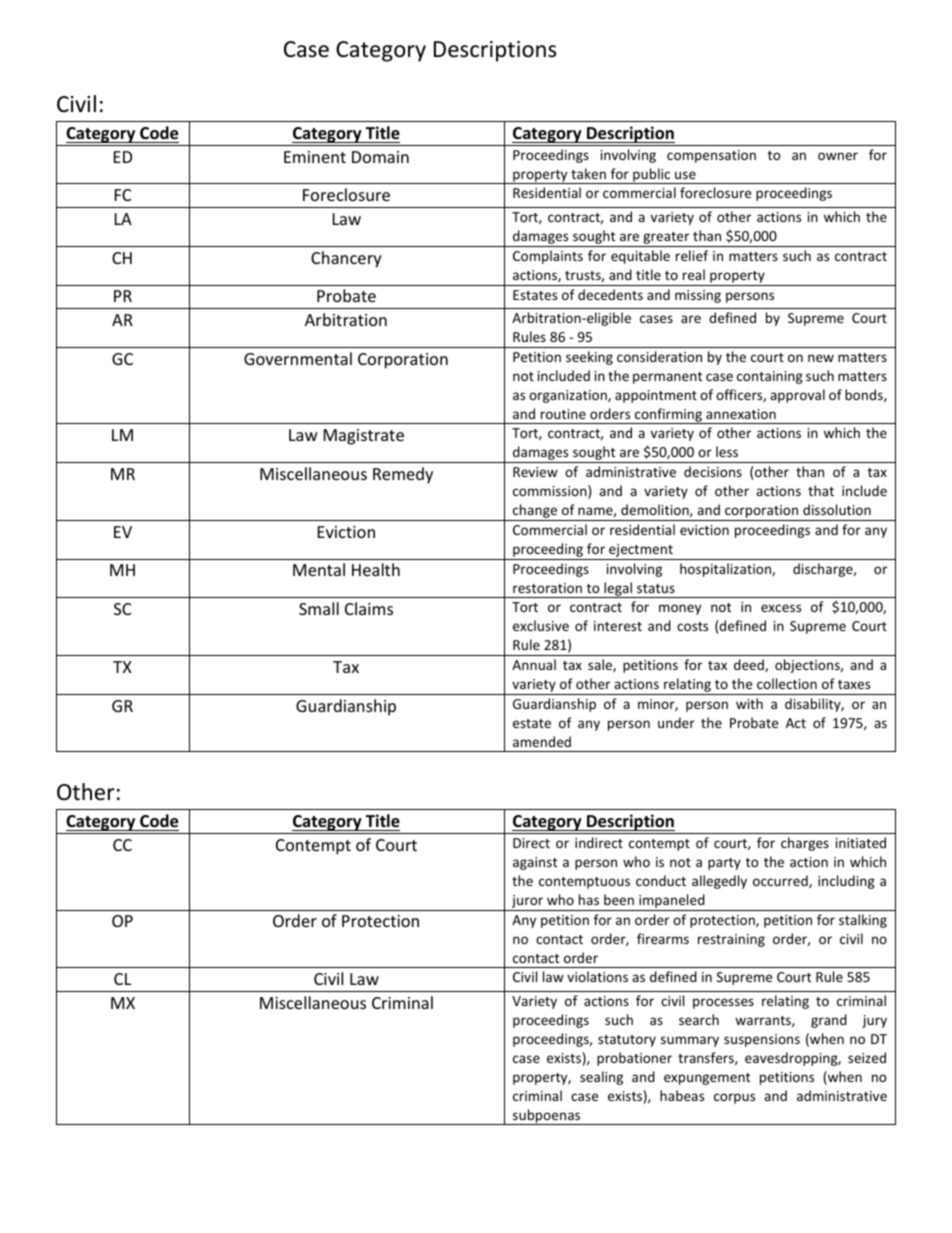 This screenshot has width=952, height=1233. Describe the element at coordinates (542, 741) in the screenshot. I see `amended` at that location.
